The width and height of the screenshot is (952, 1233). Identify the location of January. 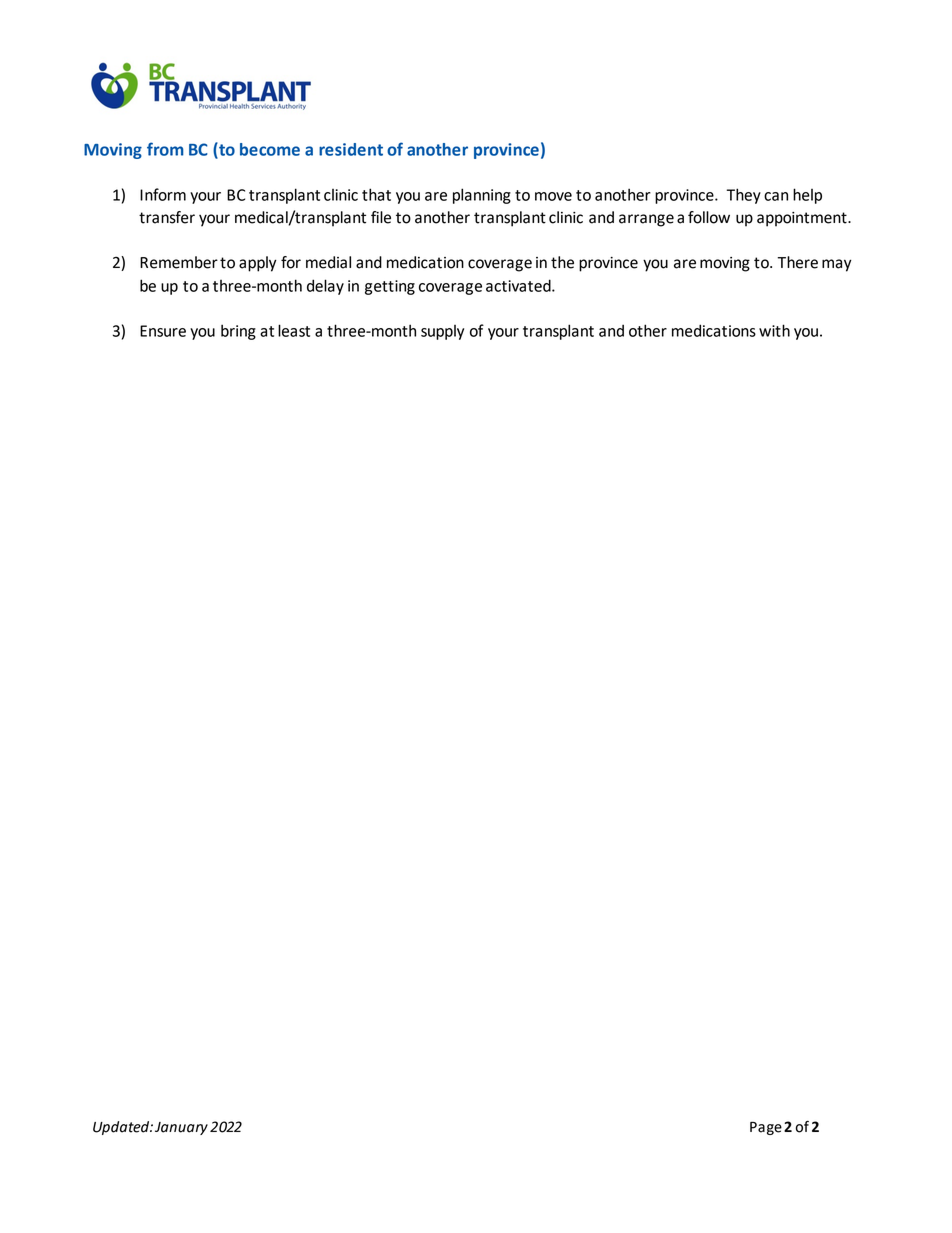
(181, 1128).
